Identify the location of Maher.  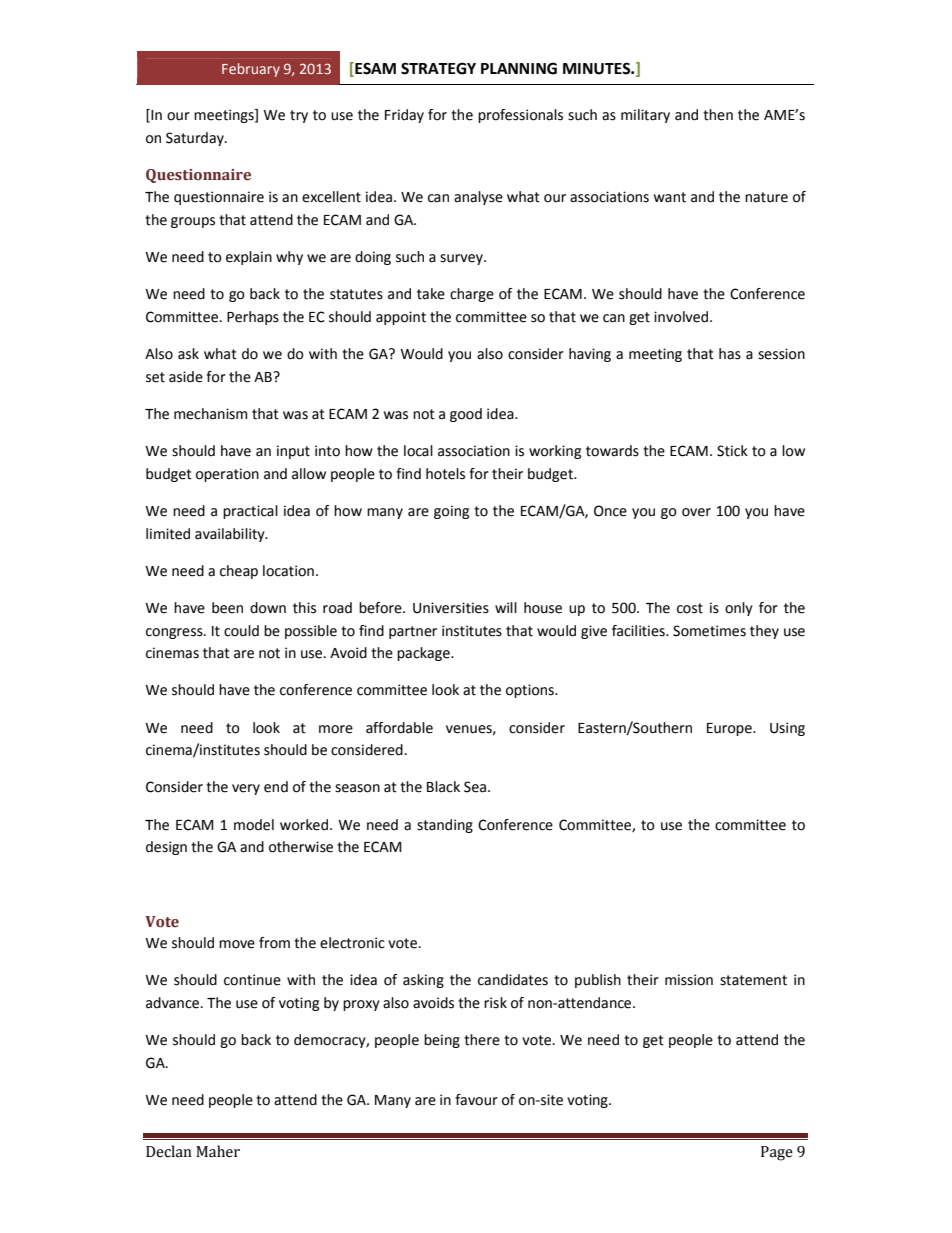
(218, 1151).
